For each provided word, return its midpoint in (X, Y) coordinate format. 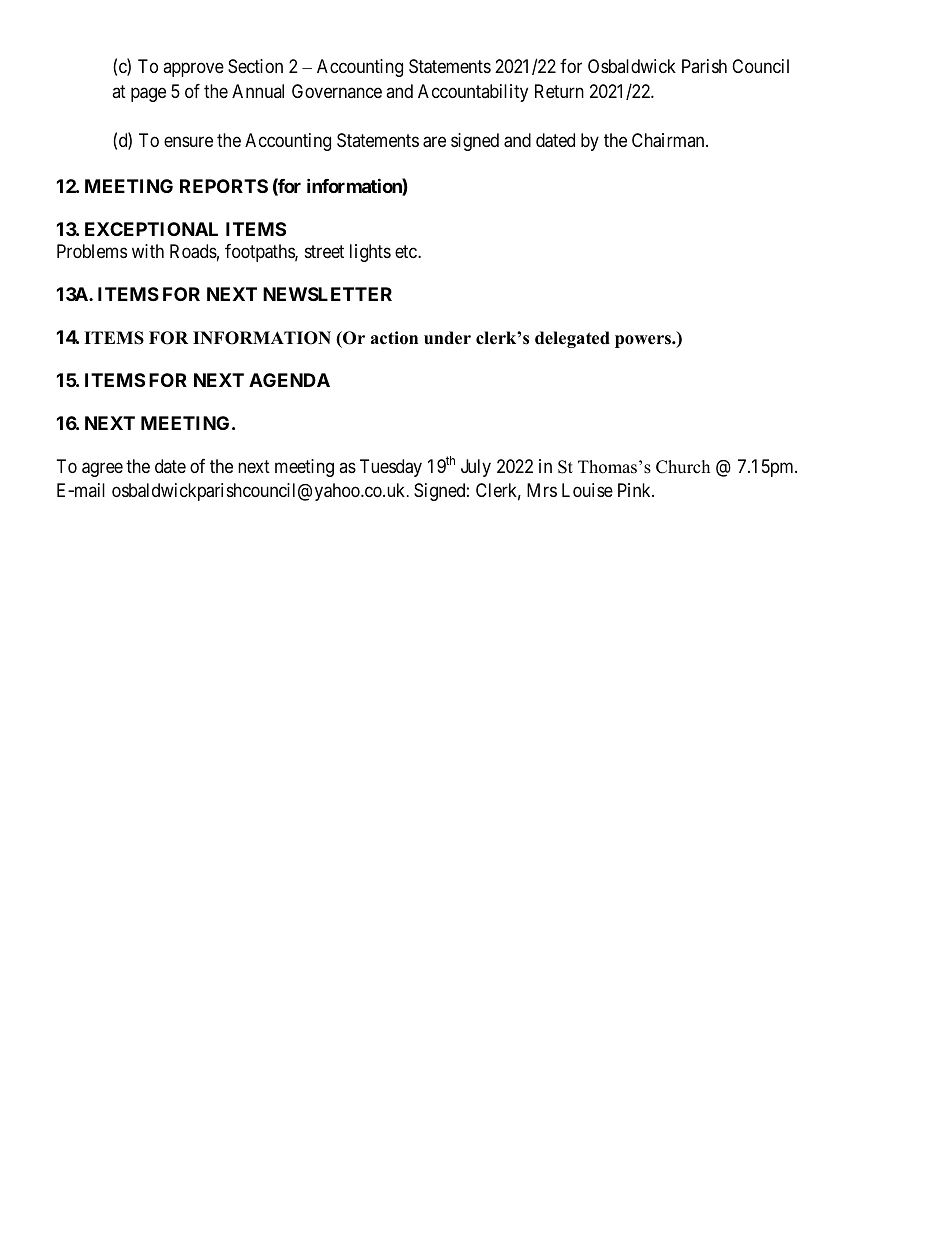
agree (102, 469)
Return (559, 91)
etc (407, 251)
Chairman (669, 140)
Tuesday (391, 468)
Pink (636, 490)
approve (193, 69)
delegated (572, 339)
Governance (337, 91)
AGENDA (289, 380)
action (394, 338)
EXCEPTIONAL (151, 229)
